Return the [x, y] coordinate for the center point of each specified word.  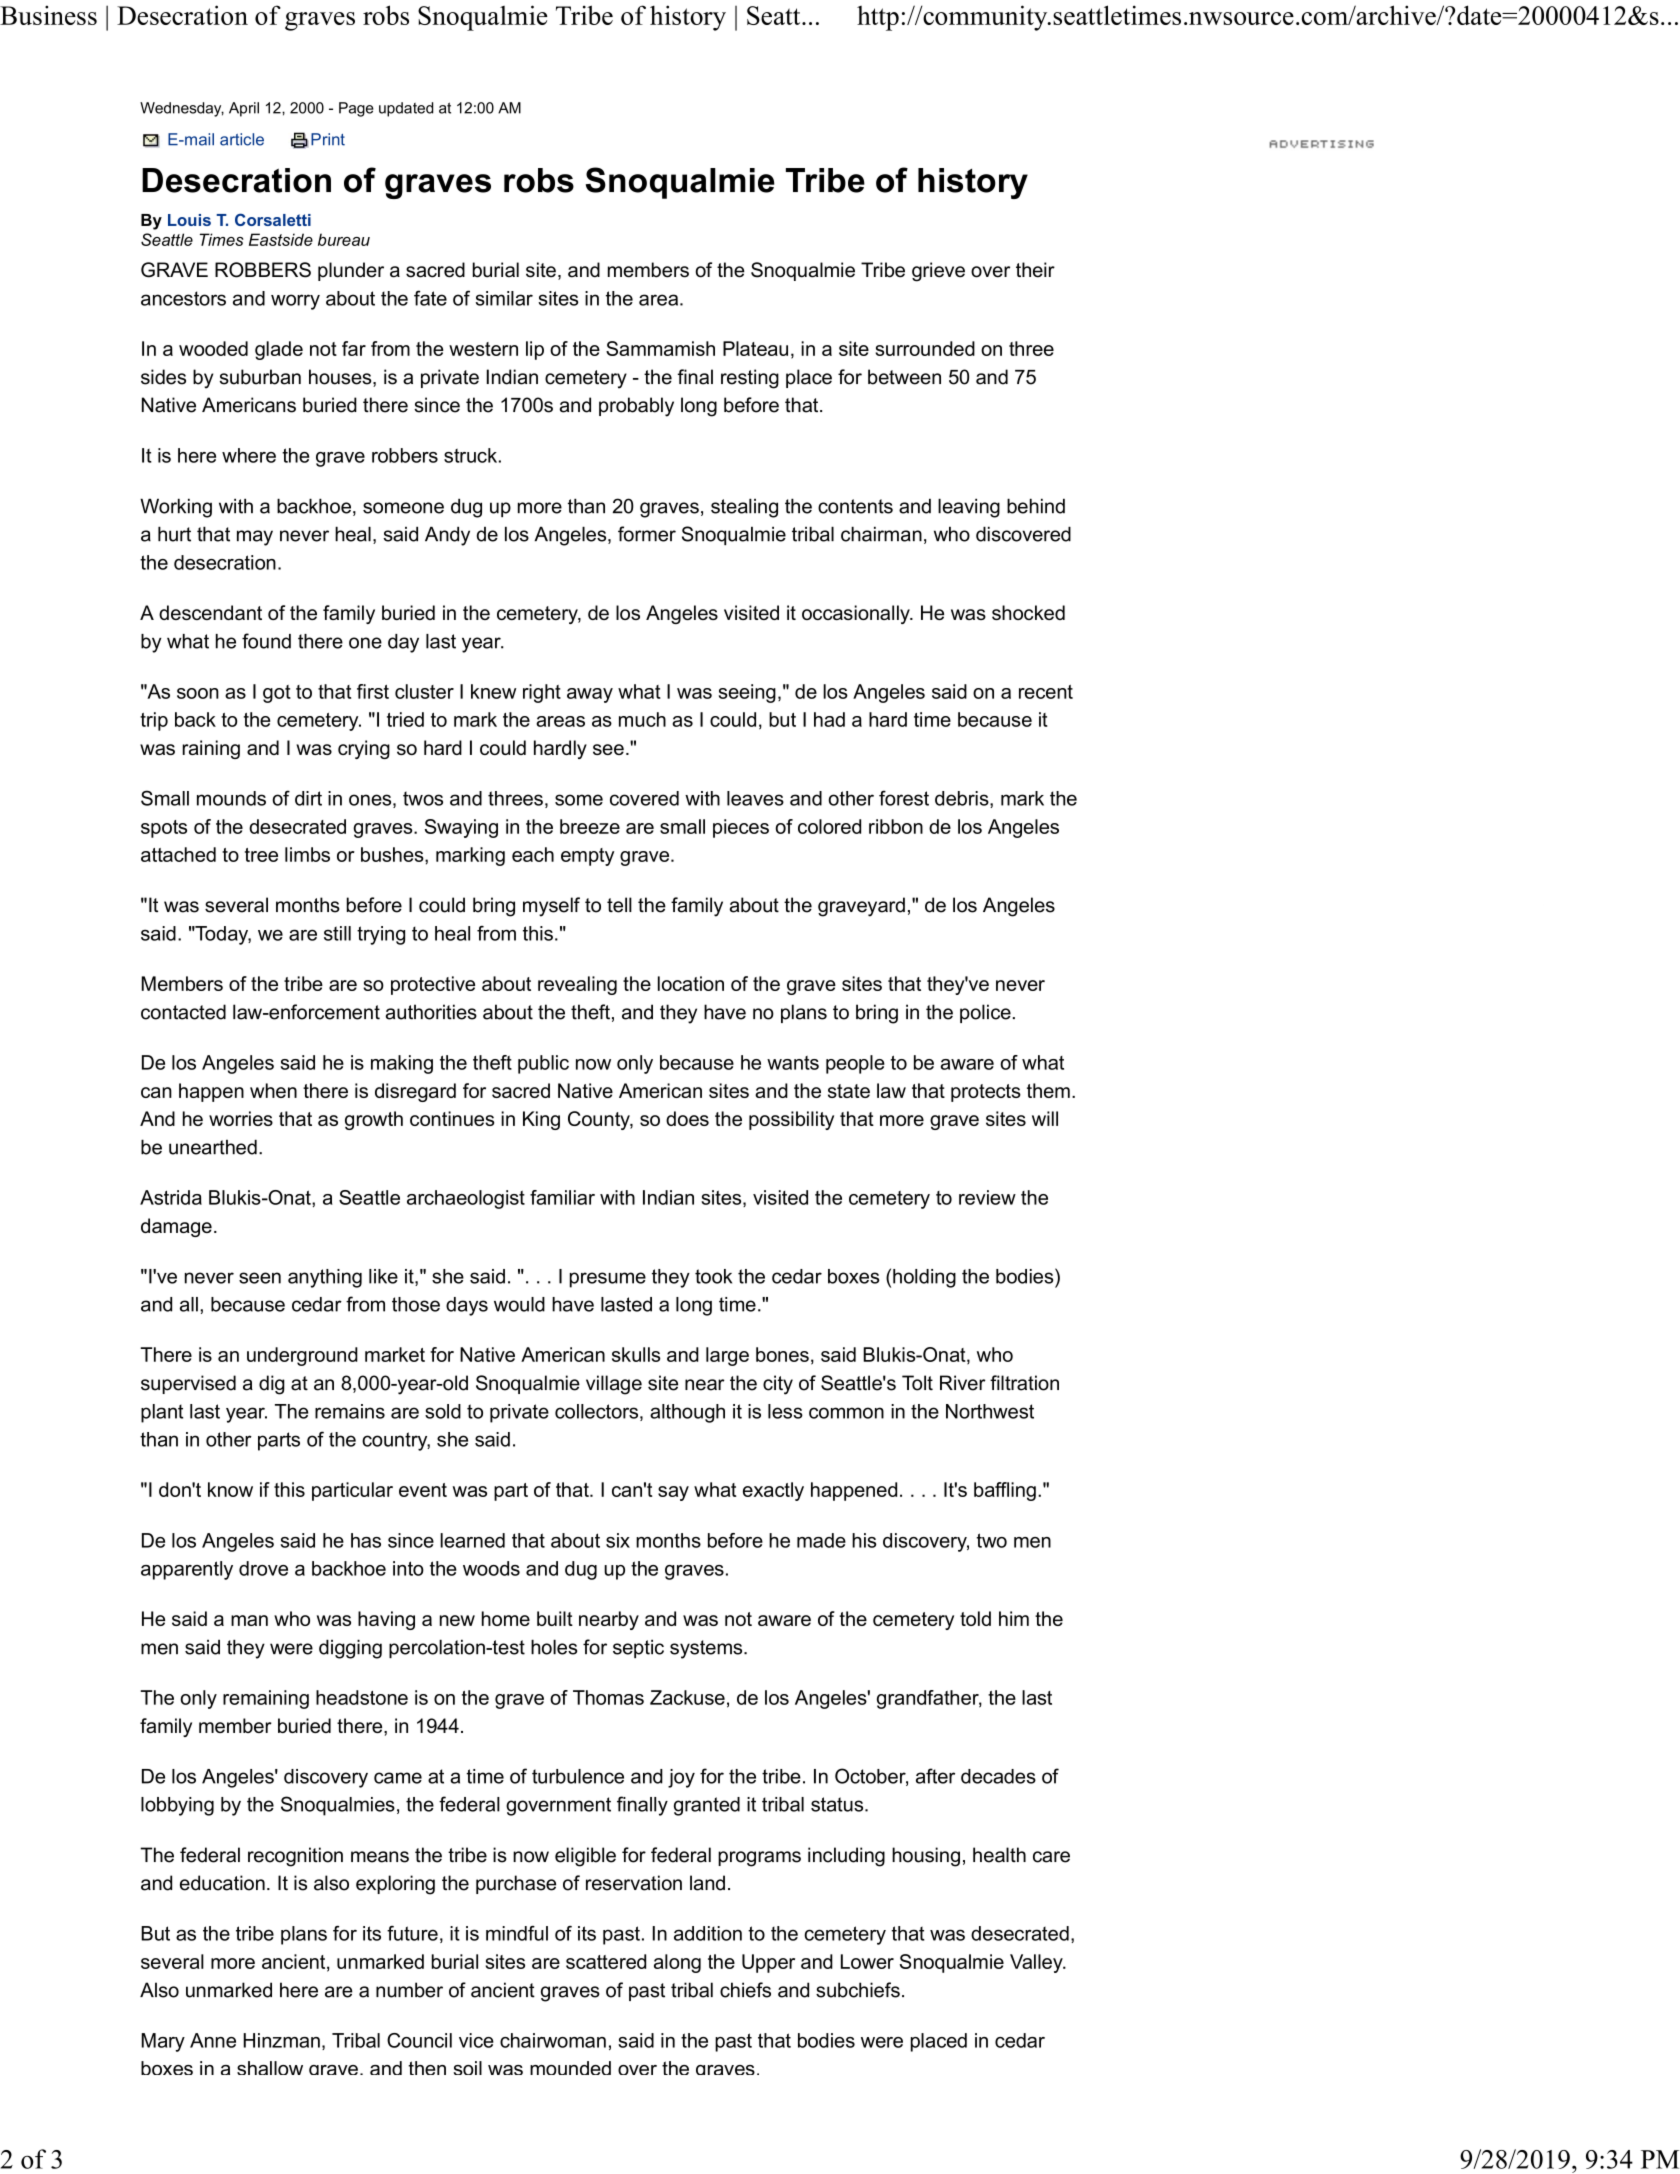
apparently [187, 1570]
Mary [163, 2042]
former [647, 534]
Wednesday [182, 109]
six [618, 1540]
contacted [183, 1012]
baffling [1005, 1491]
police [985, 1013]
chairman [881, 534]
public [543, 1064]
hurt [174, 534]
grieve [938, 272]
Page [356, 109]
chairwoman [553, 2040]
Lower [867, 1961]
